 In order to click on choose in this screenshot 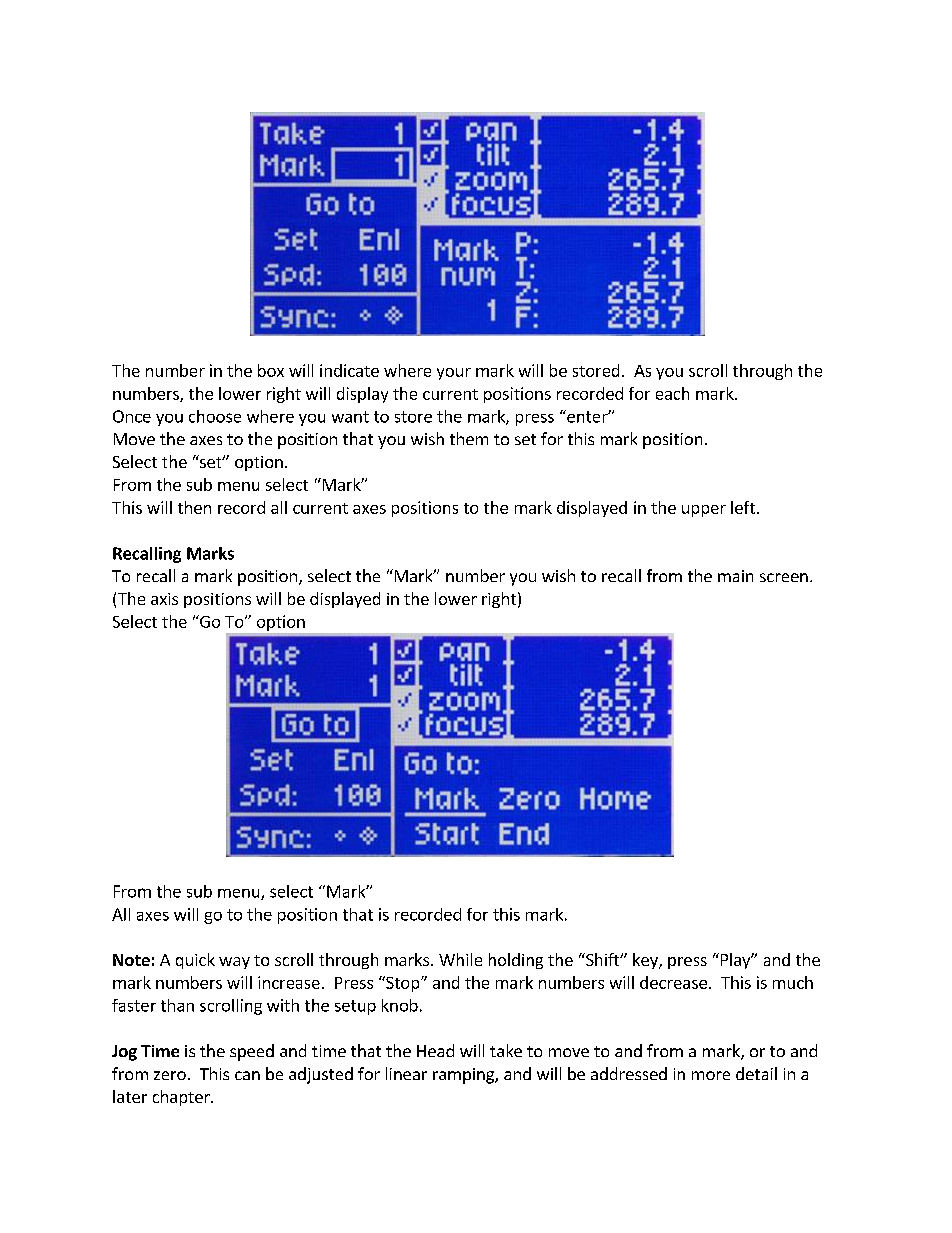, I will do `click(215, 416)`.
